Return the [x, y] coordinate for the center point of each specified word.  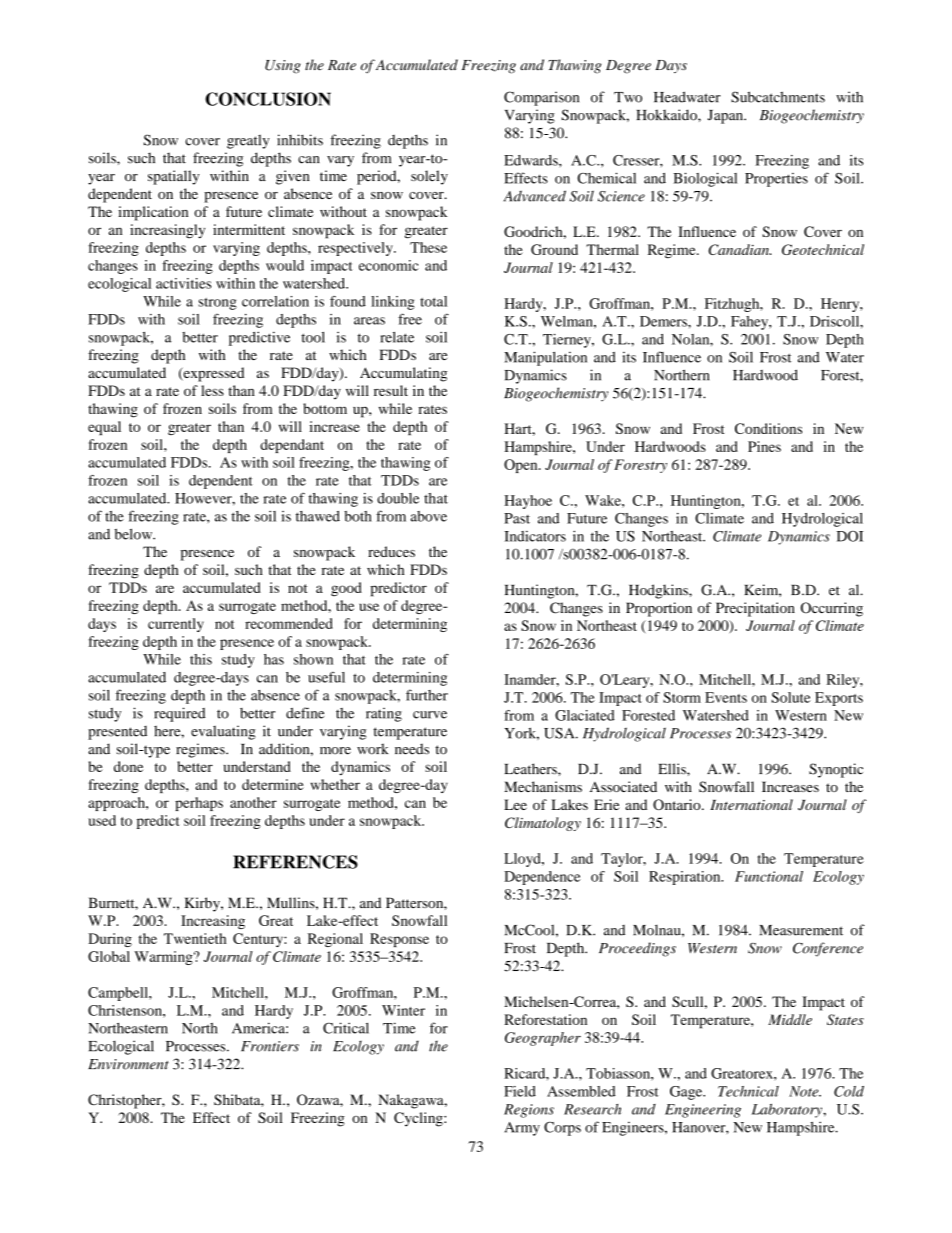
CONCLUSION [268, 99]
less [212, 390]
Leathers [531, 769]
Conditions [768, 428]
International [751, 804]
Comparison [541, 98]
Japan [727, 117]
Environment [128, 1064]
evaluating [223, 732]
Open [522, 466]
